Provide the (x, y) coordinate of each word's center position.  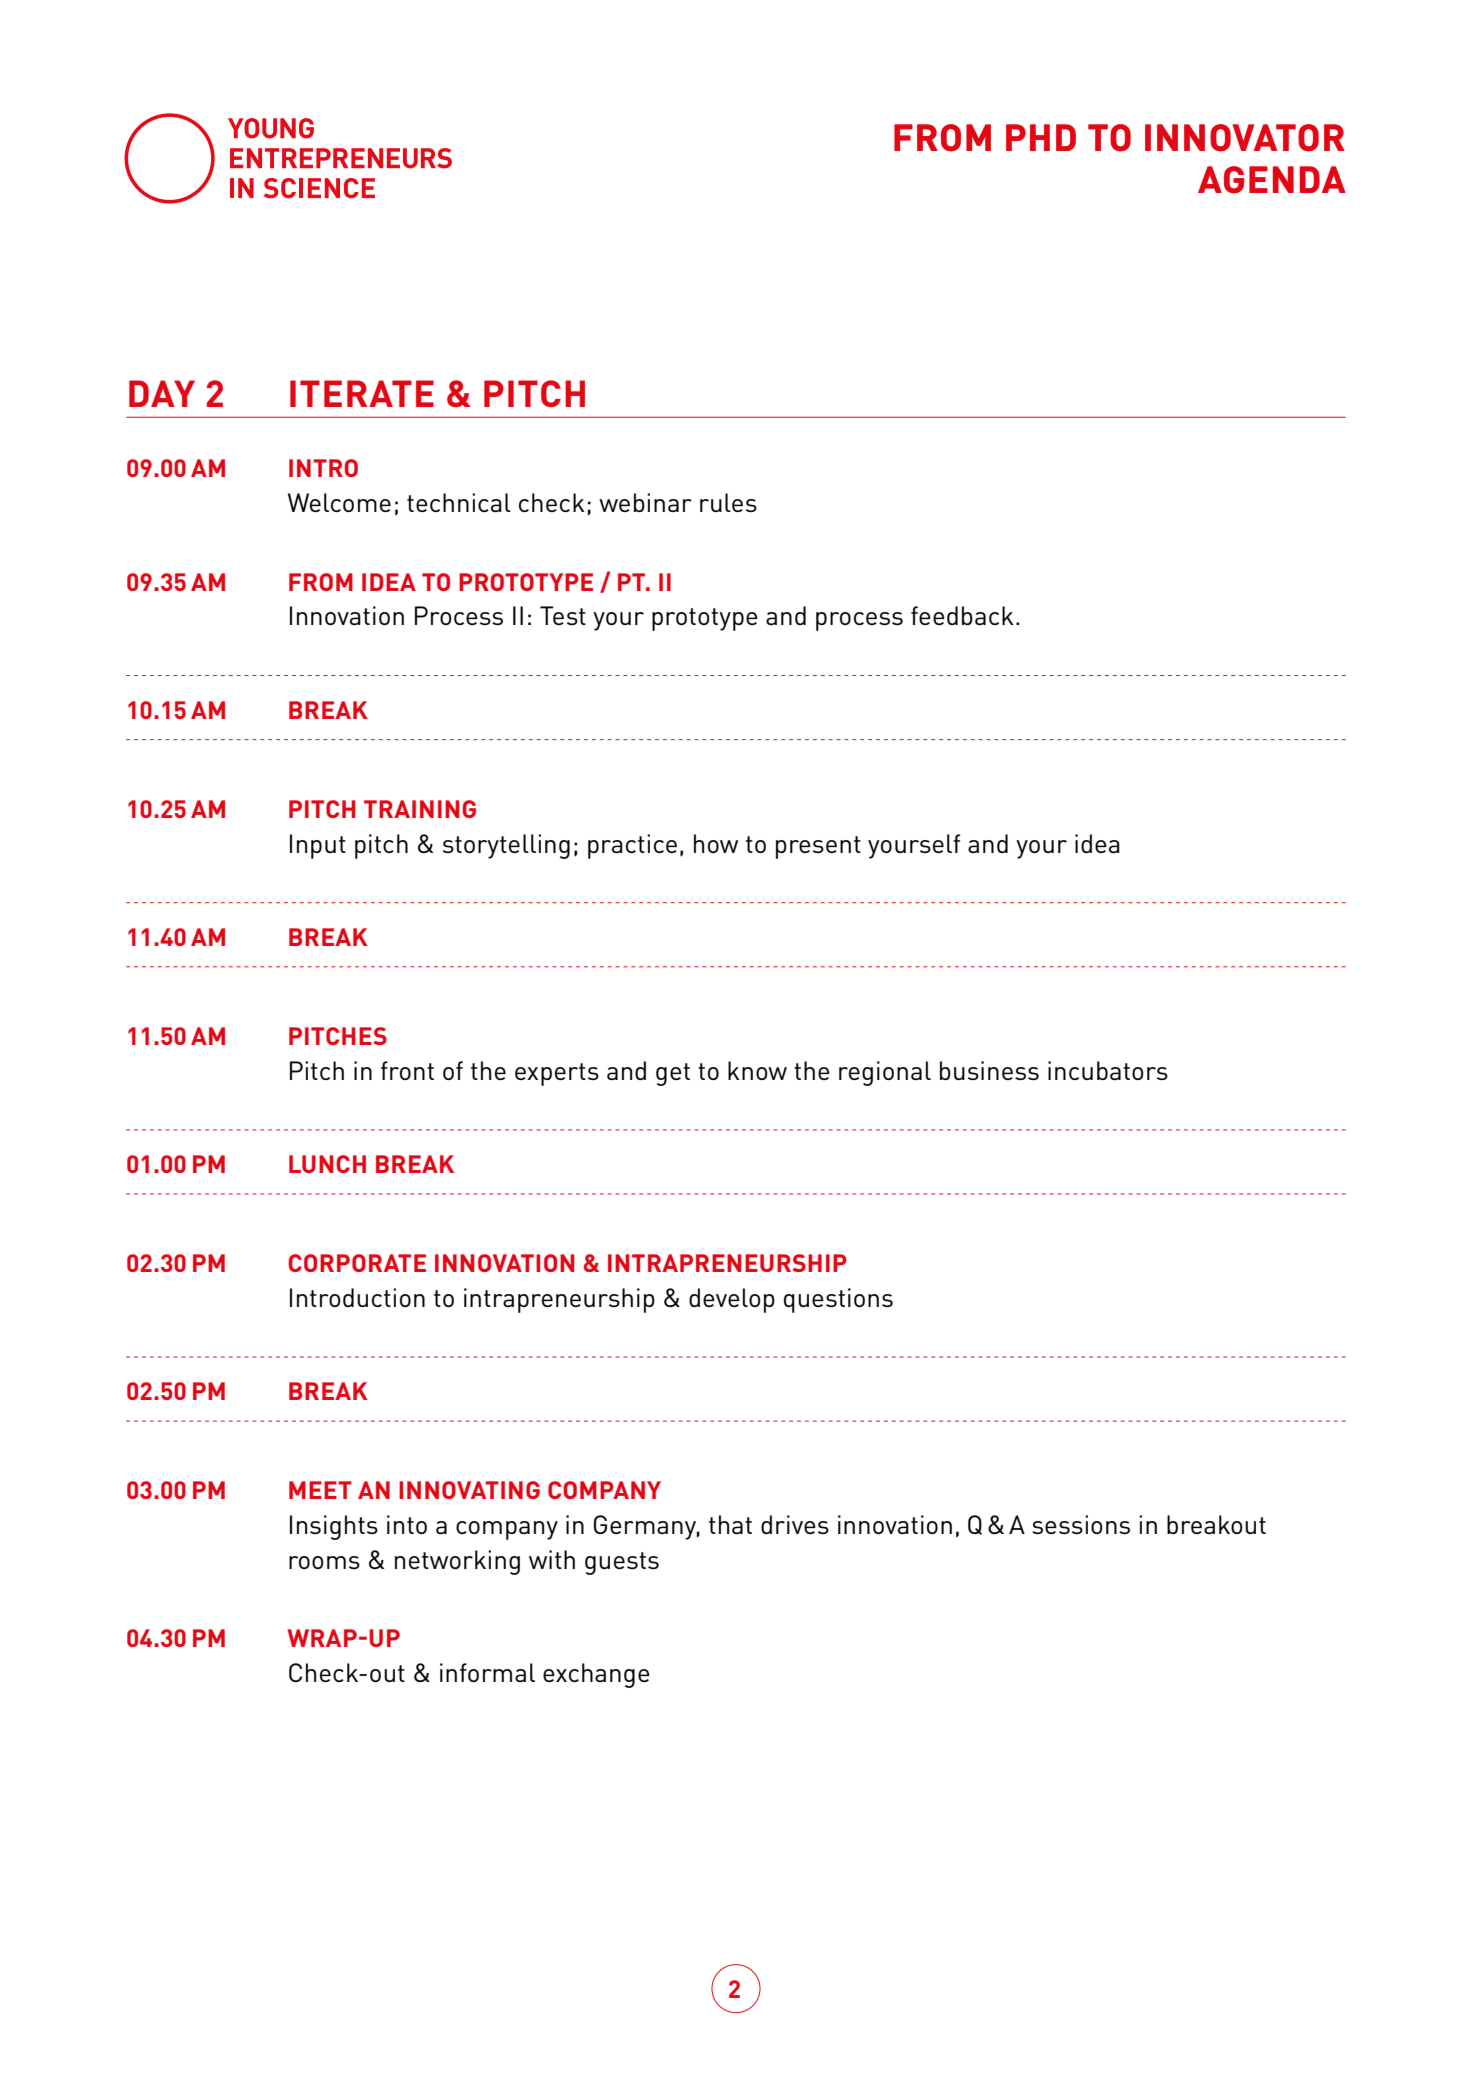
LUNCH (327, 1164)
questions (838, 1300)
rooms (324, 1562)
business (989, 1070)
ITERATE (362, 393)
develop (732, 1300)
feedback (962, 615)
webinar (645, 502)
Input (318, 846)
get (673, 1074)
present (818, 847)
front (407, 1070)
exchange (596, 1675)
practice (632, 846)
